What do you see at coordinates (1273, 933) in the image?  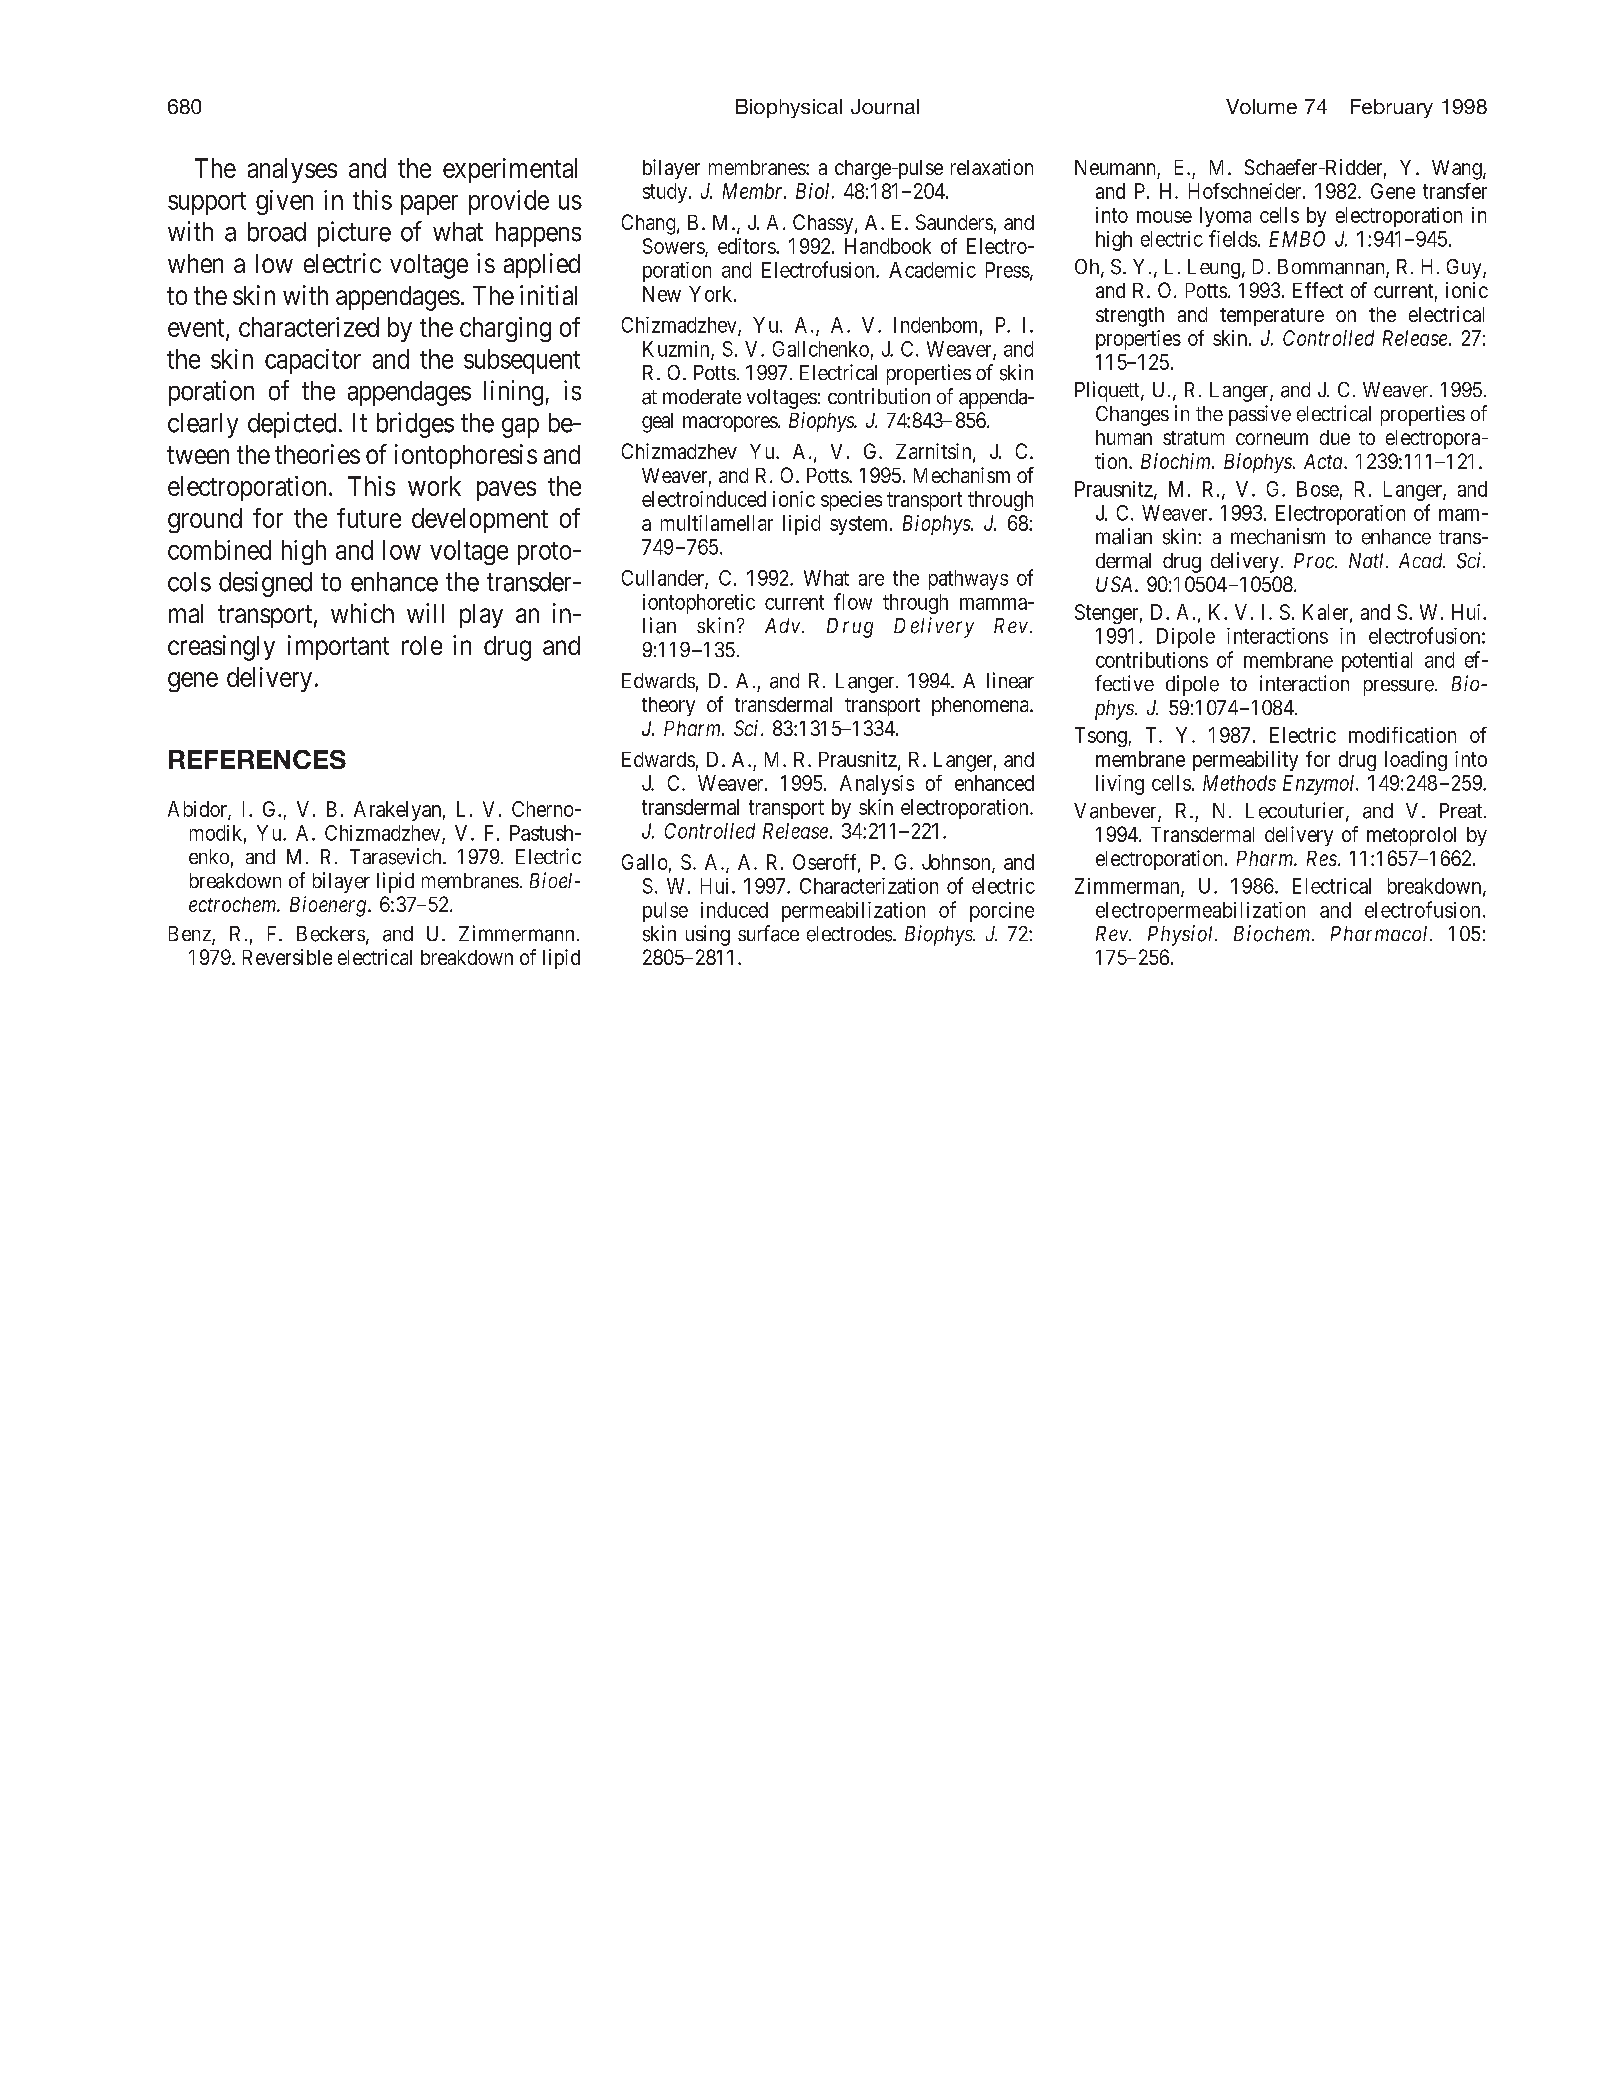 I see `Biochem` at bounding box center [1273, 933].
